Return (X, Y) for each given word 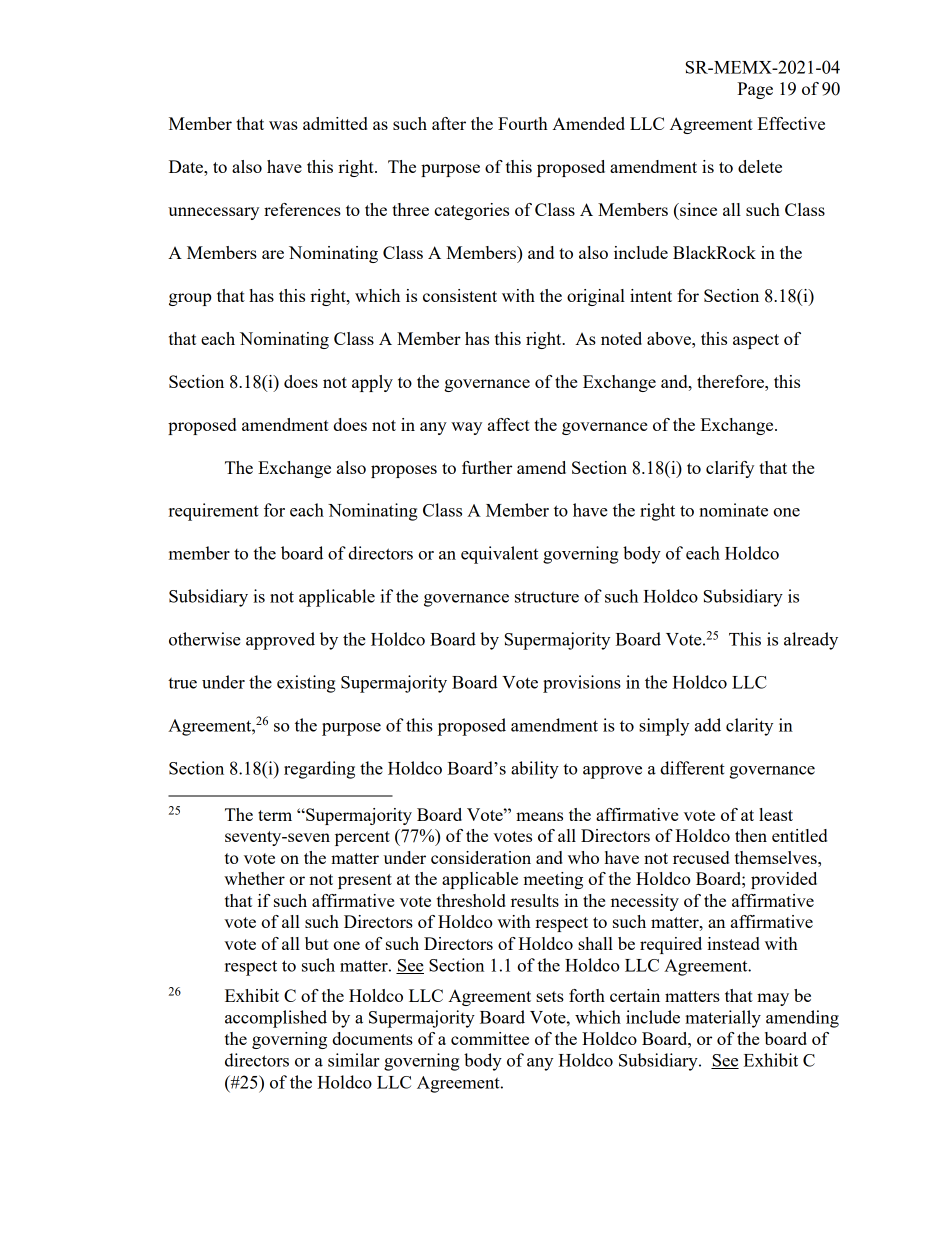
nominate (733, 510)
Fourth (523, 123)
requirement (214, 512)
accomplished (276, 1019)
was (283, 125)
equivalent (499, 555)
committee (490, 1038)
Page (755, 90)
